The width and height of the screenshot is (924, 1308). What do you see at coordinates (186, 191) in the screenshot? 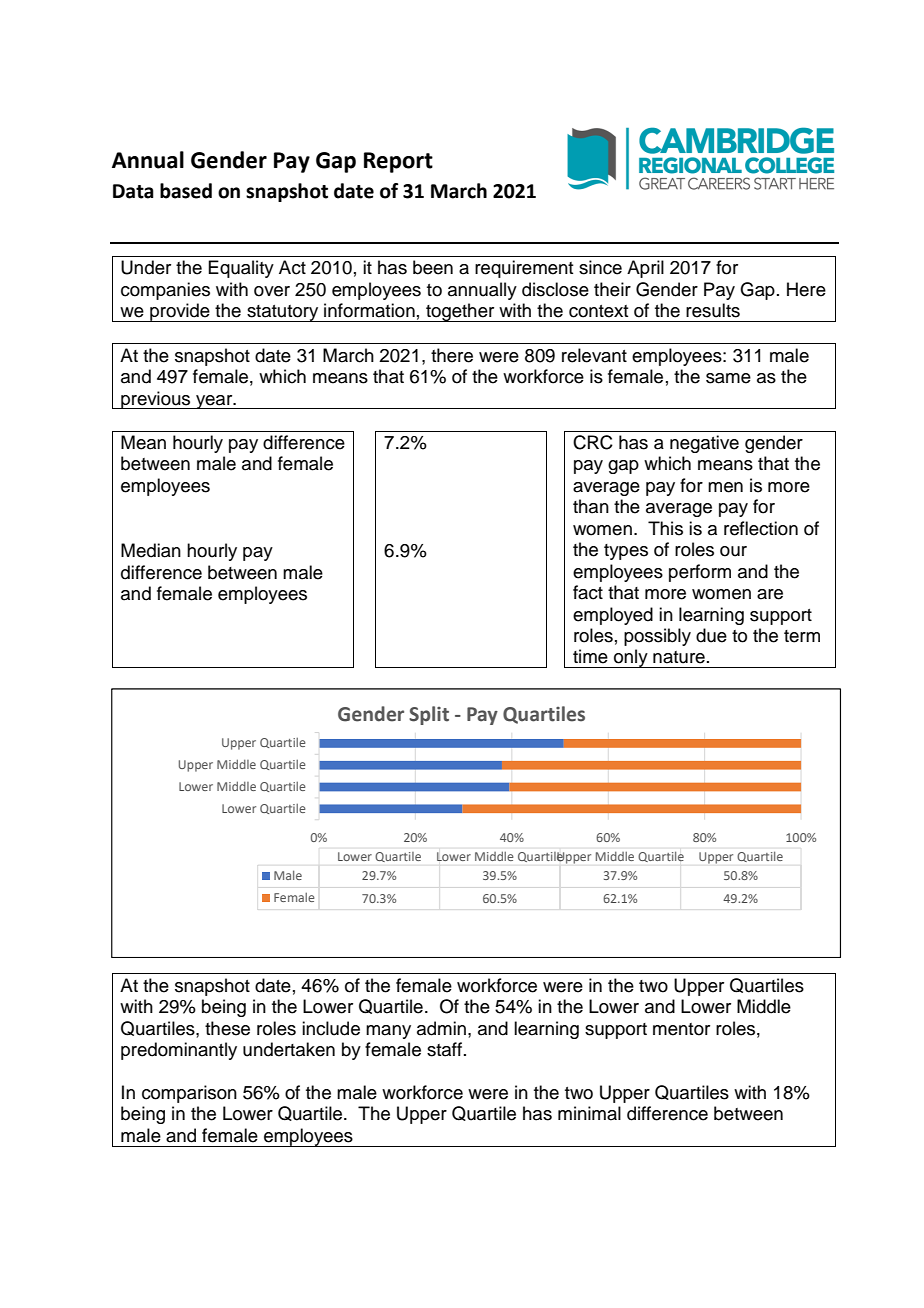
I see `based` at bounding box center [186, 191].
